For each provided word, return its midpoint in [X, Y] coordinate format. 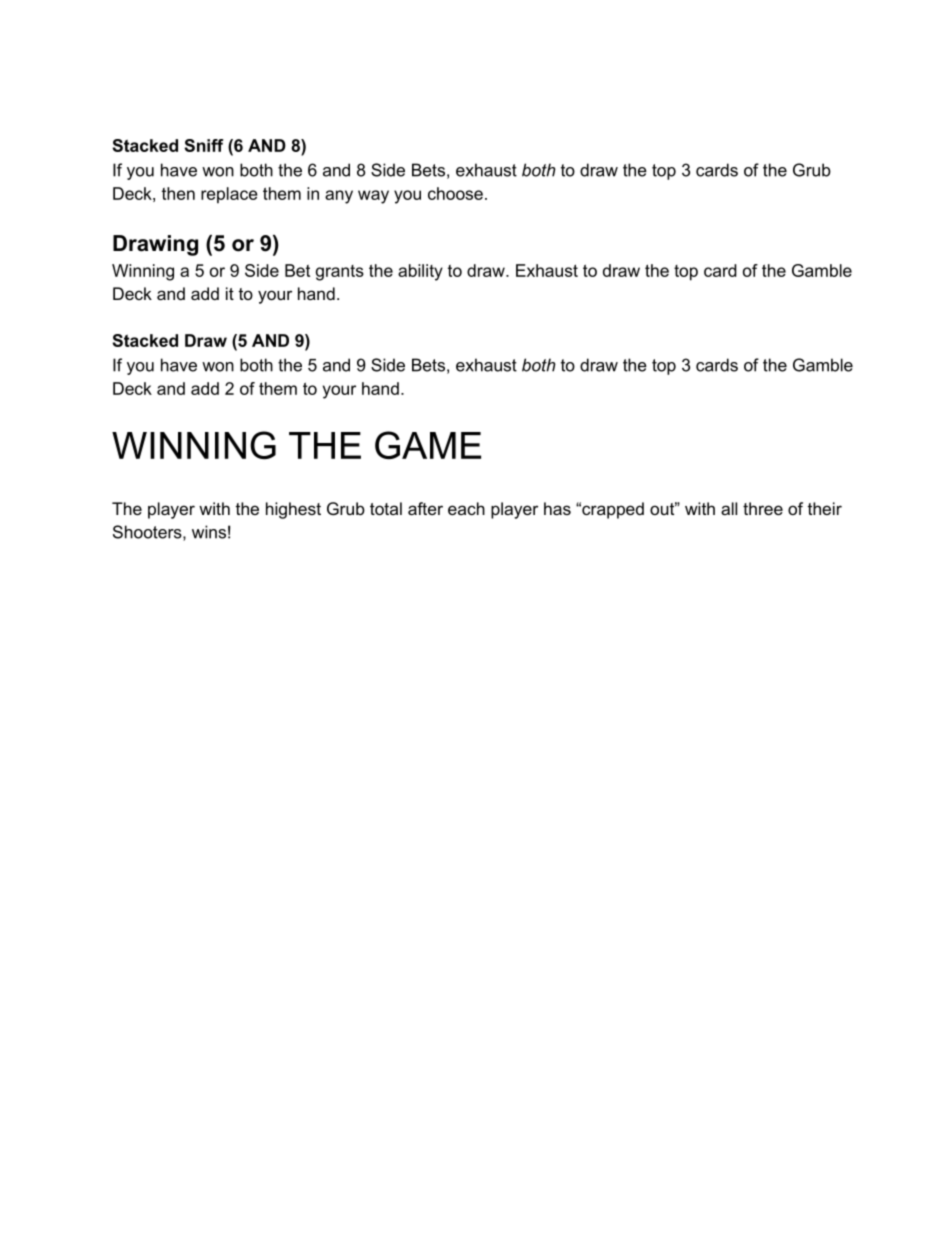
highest [293, 510]
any [339, 197]
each [466, 508]
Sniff [204, 145]
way [373, 197]
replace [229, 195]
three [763, 508]
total [386, 508]
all [729, 508]
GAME [428, 445]
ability [420, 272]
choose [455, 193]
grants [340, 273]
